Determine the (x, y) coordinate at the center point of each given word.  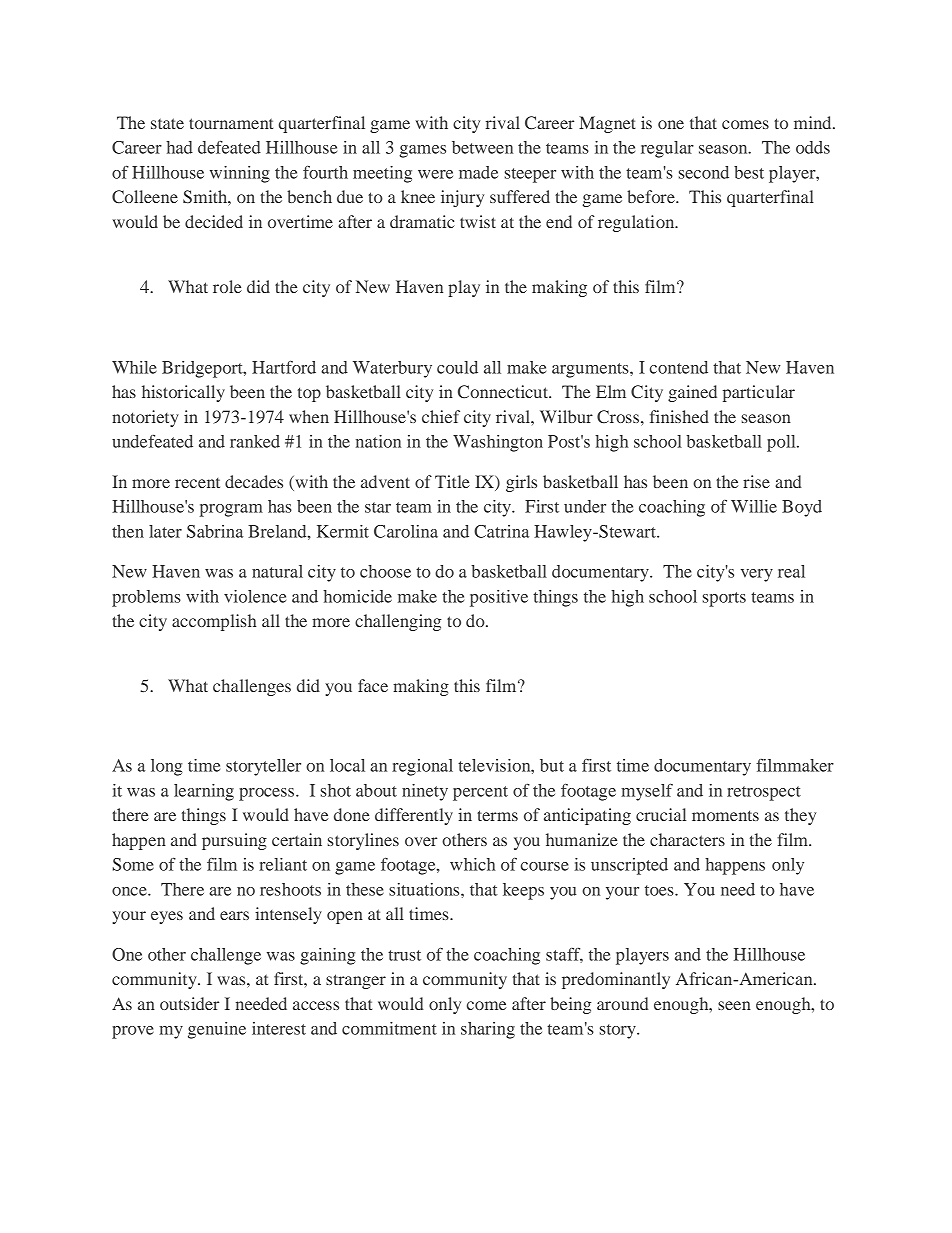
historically (183, 393)
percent (480, 793)
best (749, 172)
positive (499, 598)
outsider (189, 1003)
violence (255, 596)
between (482, 147)
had (179, 147)
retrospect (764, 793)
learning (204, 792)
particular (759, 393)
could (457, 367)
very (757, 575)
